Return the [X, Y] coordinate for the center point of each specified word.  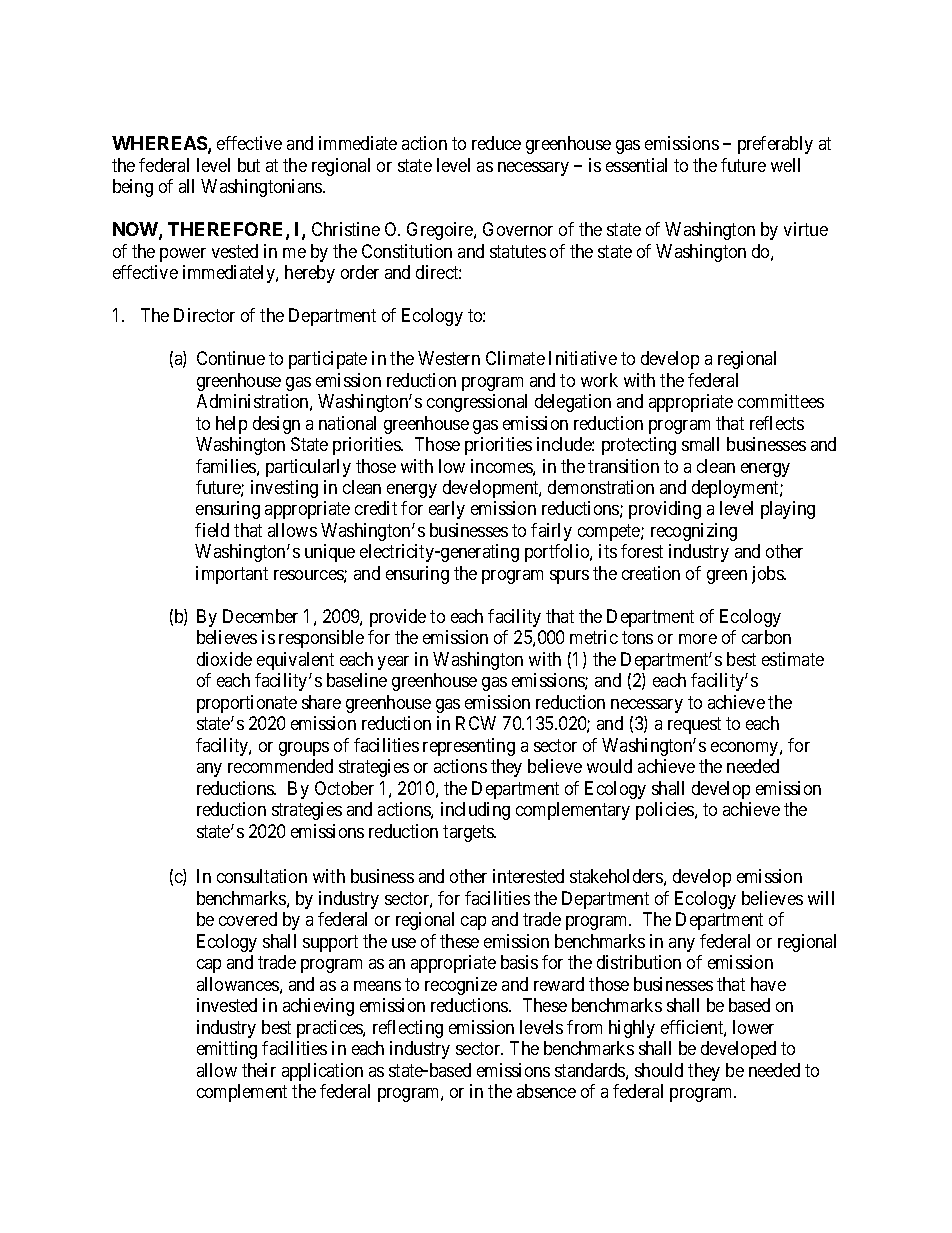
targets [469, 833]
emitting [227, 1050]
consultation [262, 876]
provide [398, 618]
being [133, 188]
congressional [477, 403]
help [231, 425]
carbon [766, 637]
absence [546, 1091]
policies [666, 811]
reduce [496, 143]
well [785, 165]
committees [781, 401]
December [260, 616]
